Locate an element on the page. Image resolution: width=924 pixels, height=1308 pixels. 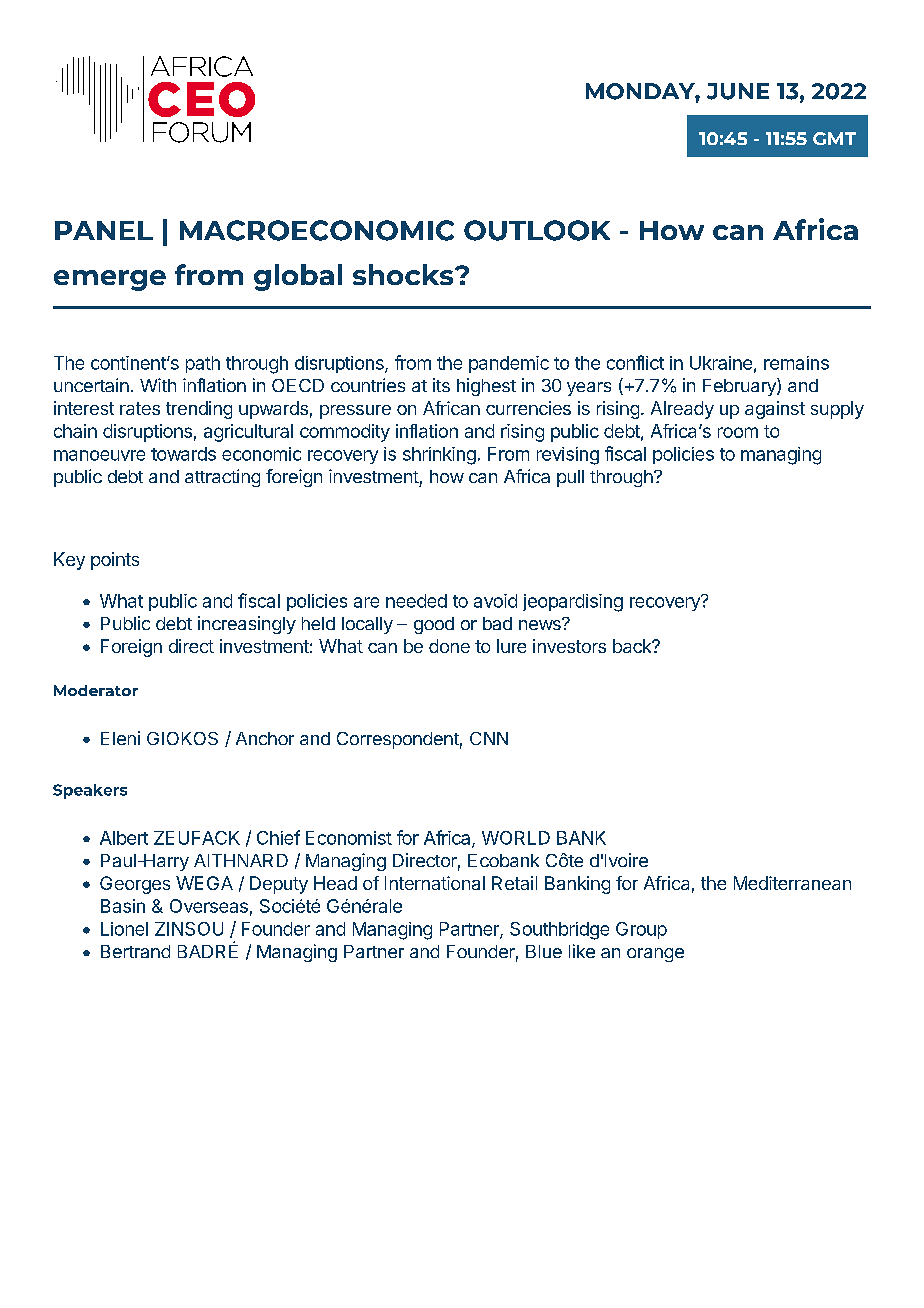
CNN is located at coordinates (489, 738).
